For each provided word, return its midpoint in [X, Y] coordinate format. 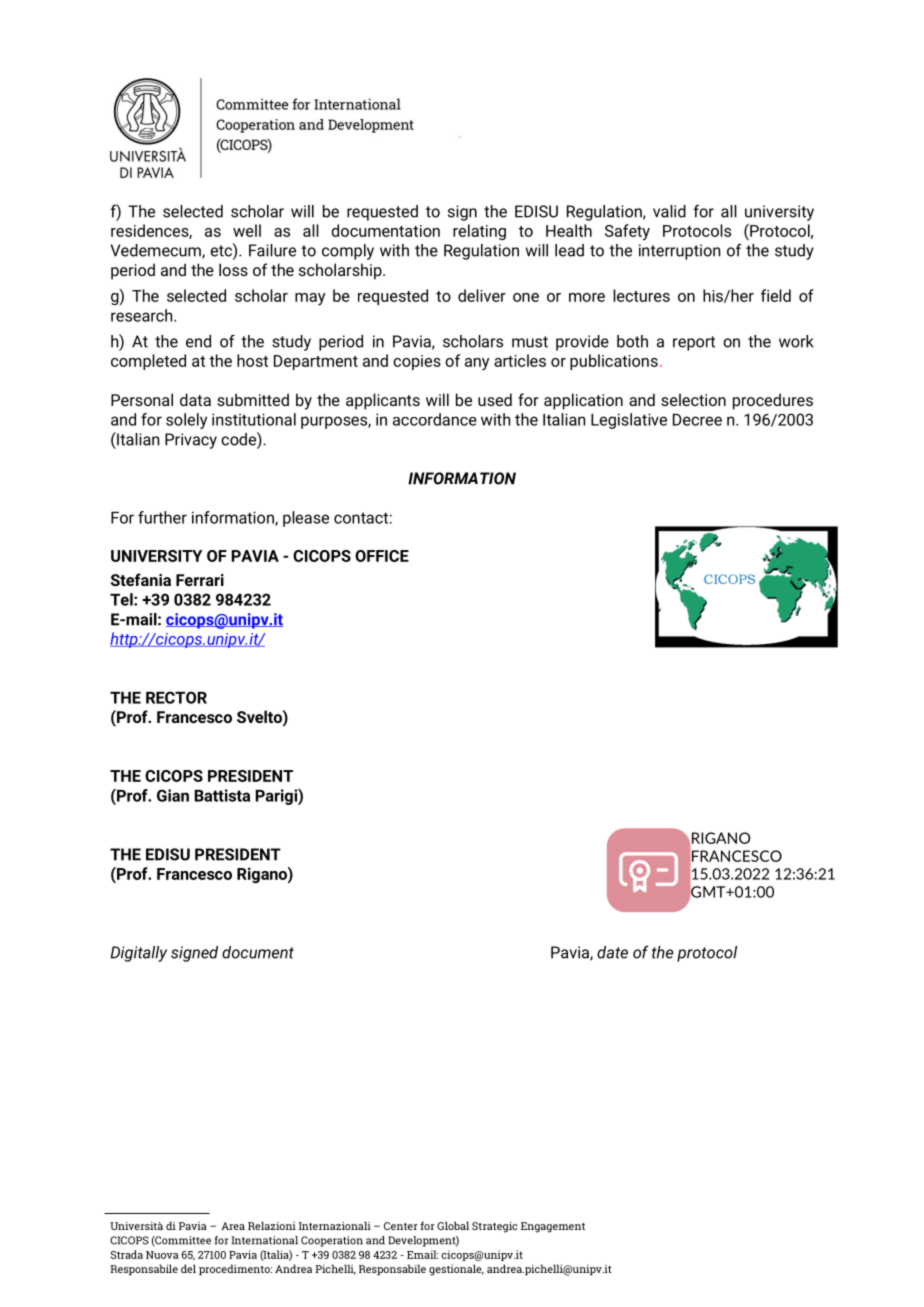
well [247, 230]
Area [233, 1226]
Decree [697, 420]
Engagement [553, 1227]
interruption [679, 252]
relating [479, 232]
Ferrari [200, 580]
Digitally [139, 954]
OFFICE [382, 556]
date [612, 952]
